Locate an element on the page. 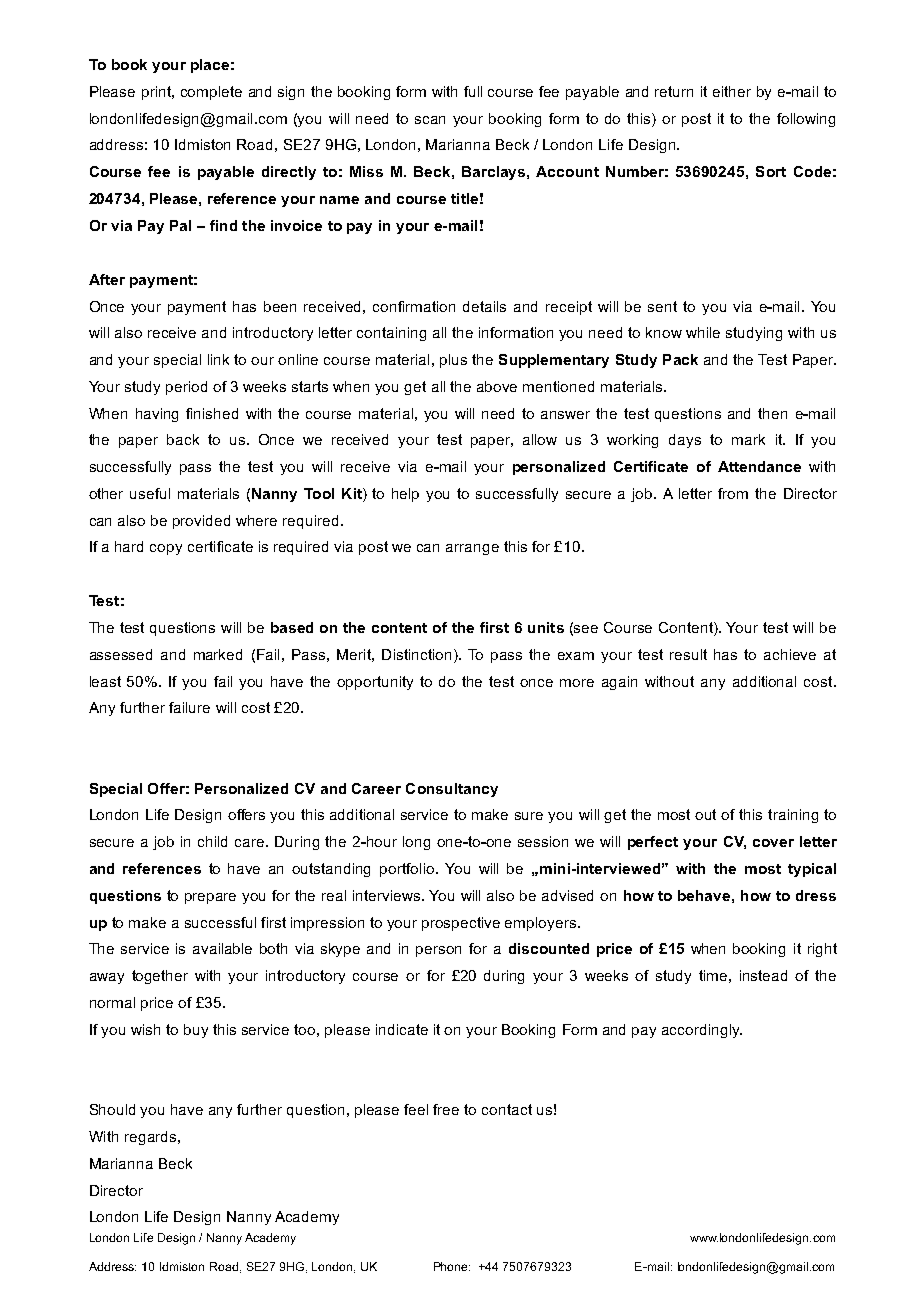  Distinction is located at coordinates (416, 654).
